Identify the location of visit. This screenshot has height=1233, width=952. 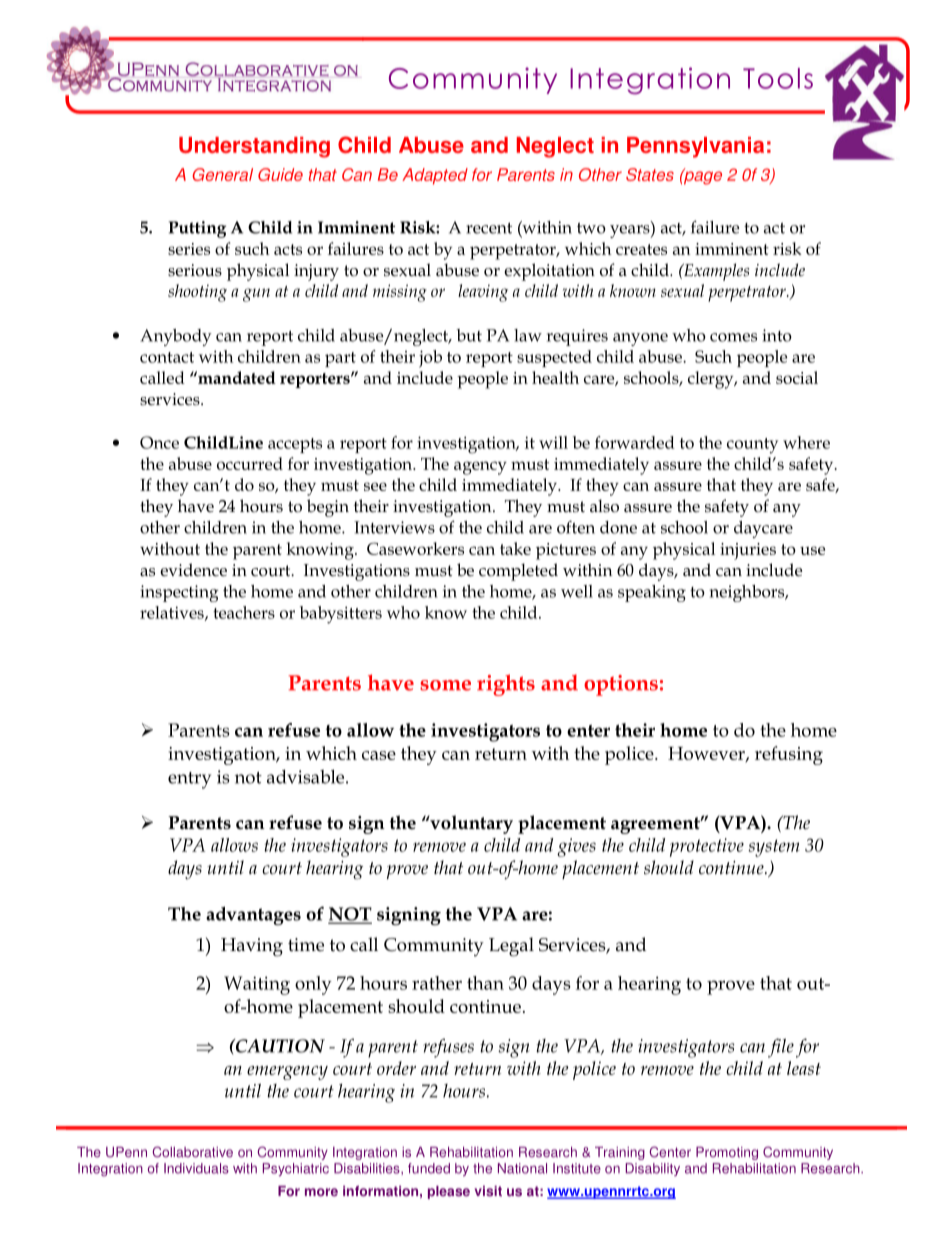
(488, 1191).
